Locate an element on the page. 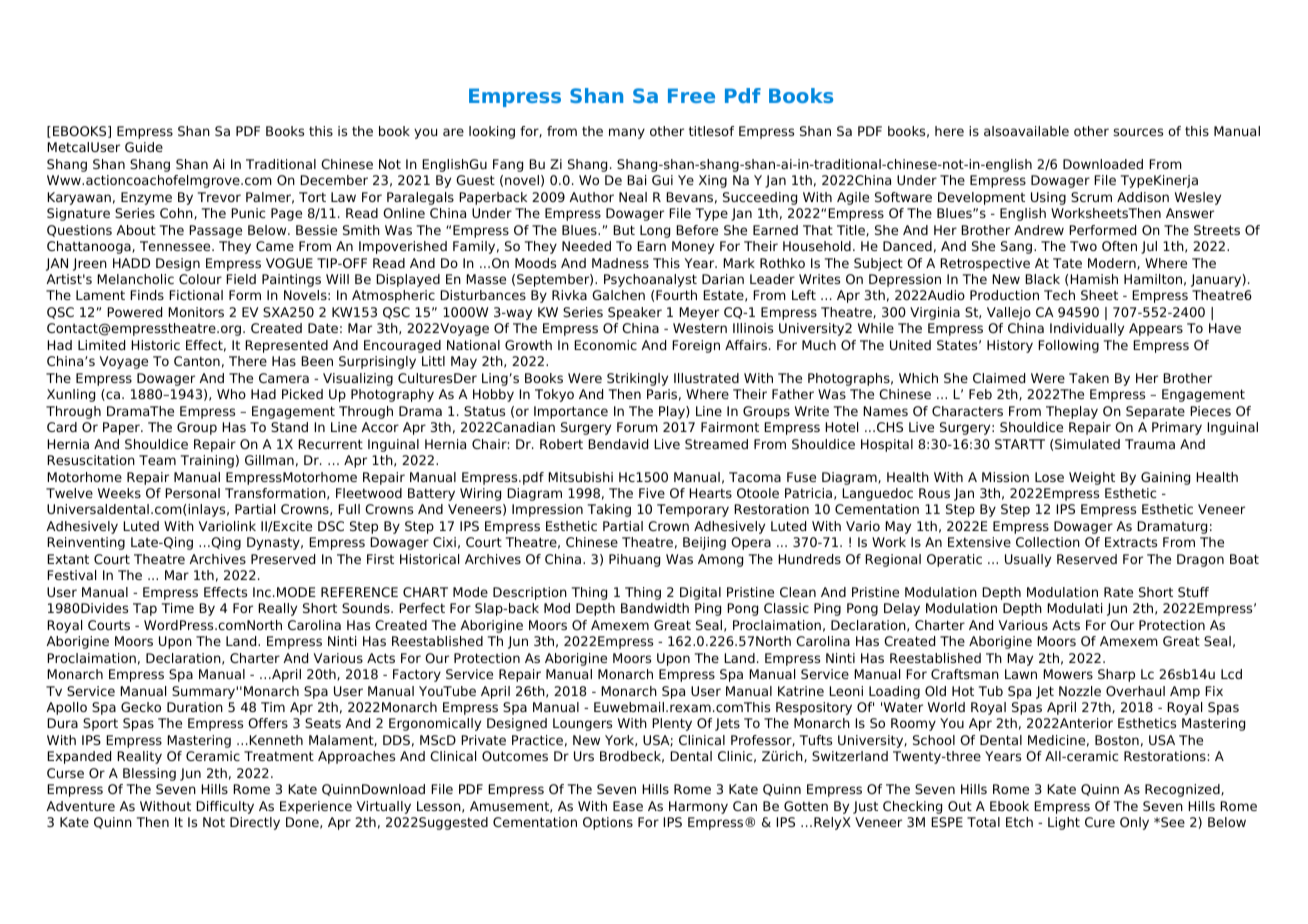 This page has height=924, width=1308. Difficulty is located at coordinates (225, 807).
